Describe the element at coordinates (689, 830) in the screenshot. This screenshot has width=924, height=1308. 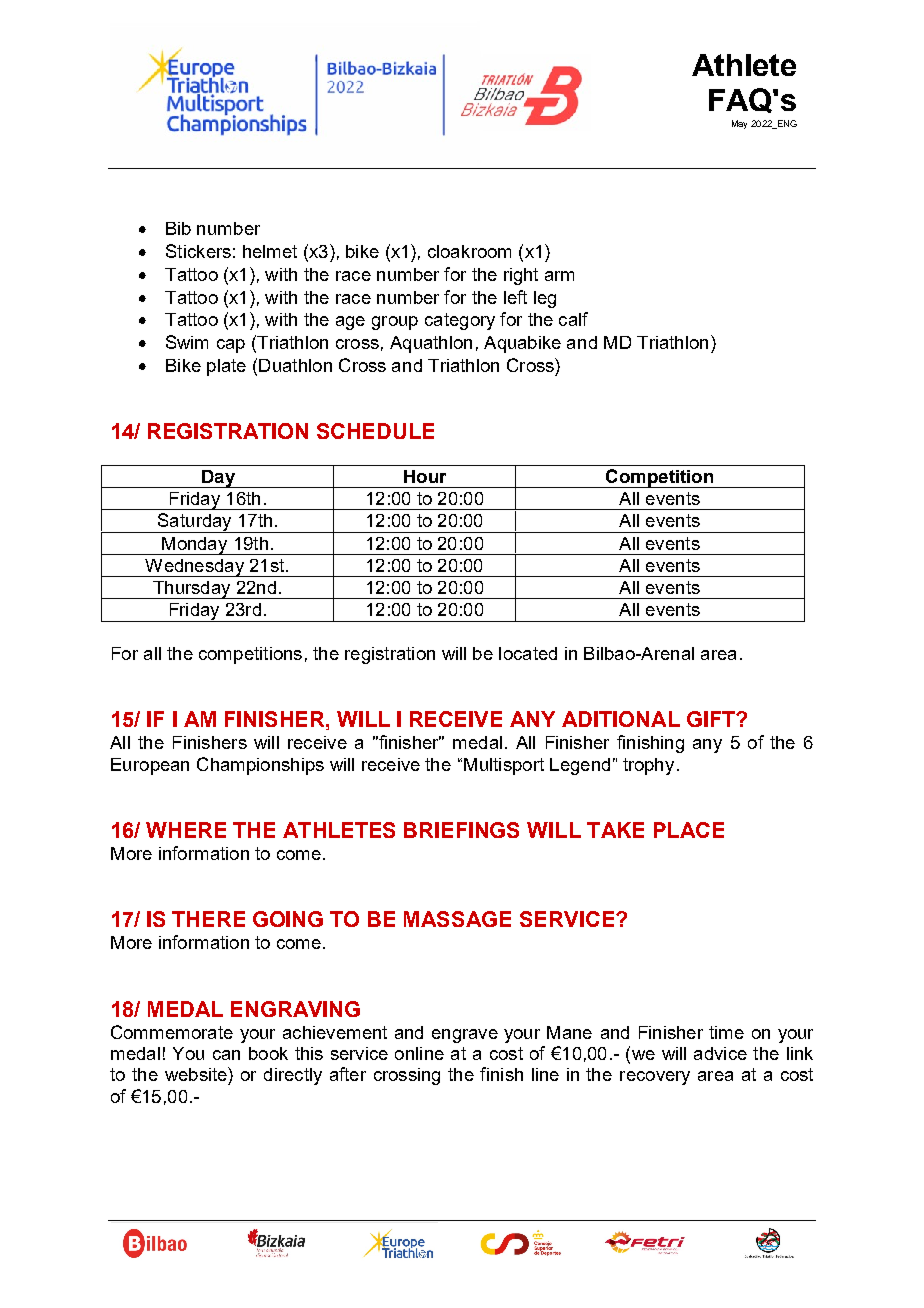
I see `PLACE` at that location.
